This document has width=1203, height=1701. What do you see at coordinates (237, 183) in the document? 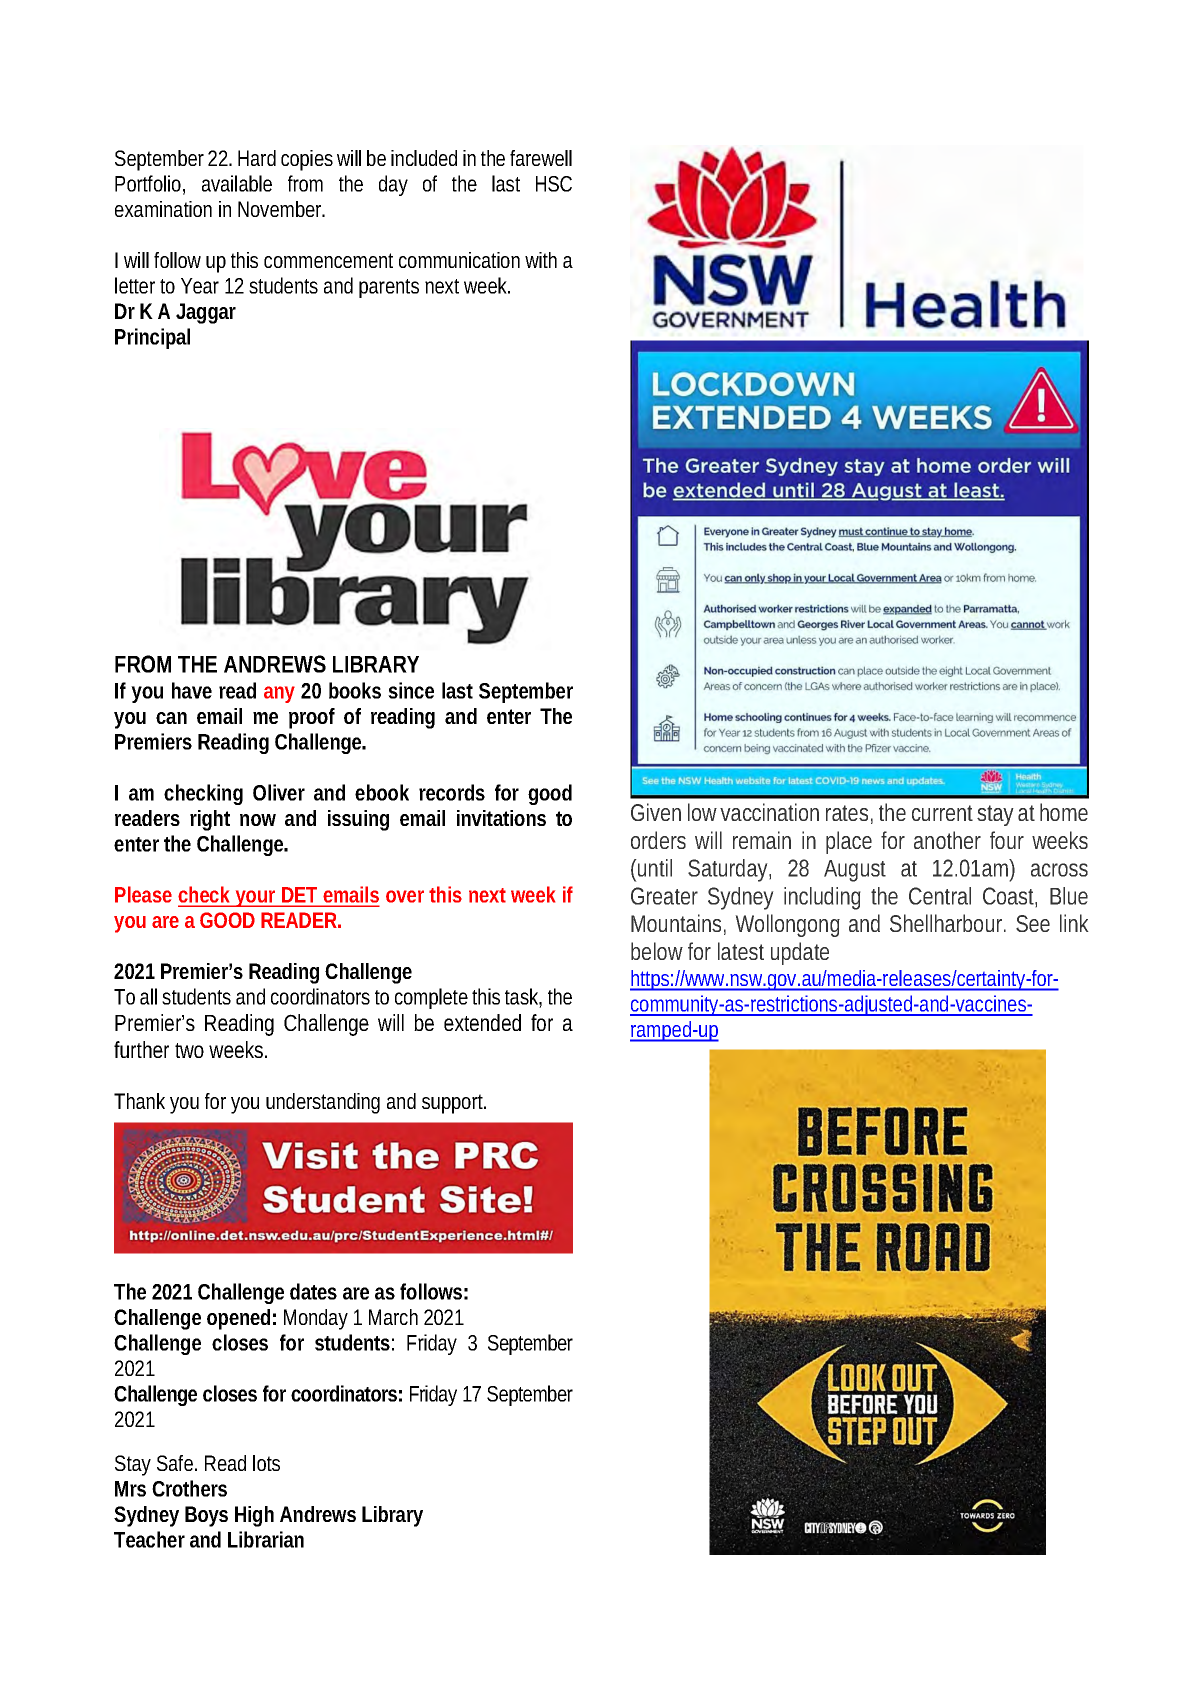
I see `available` at bounding box center [237, 183].
